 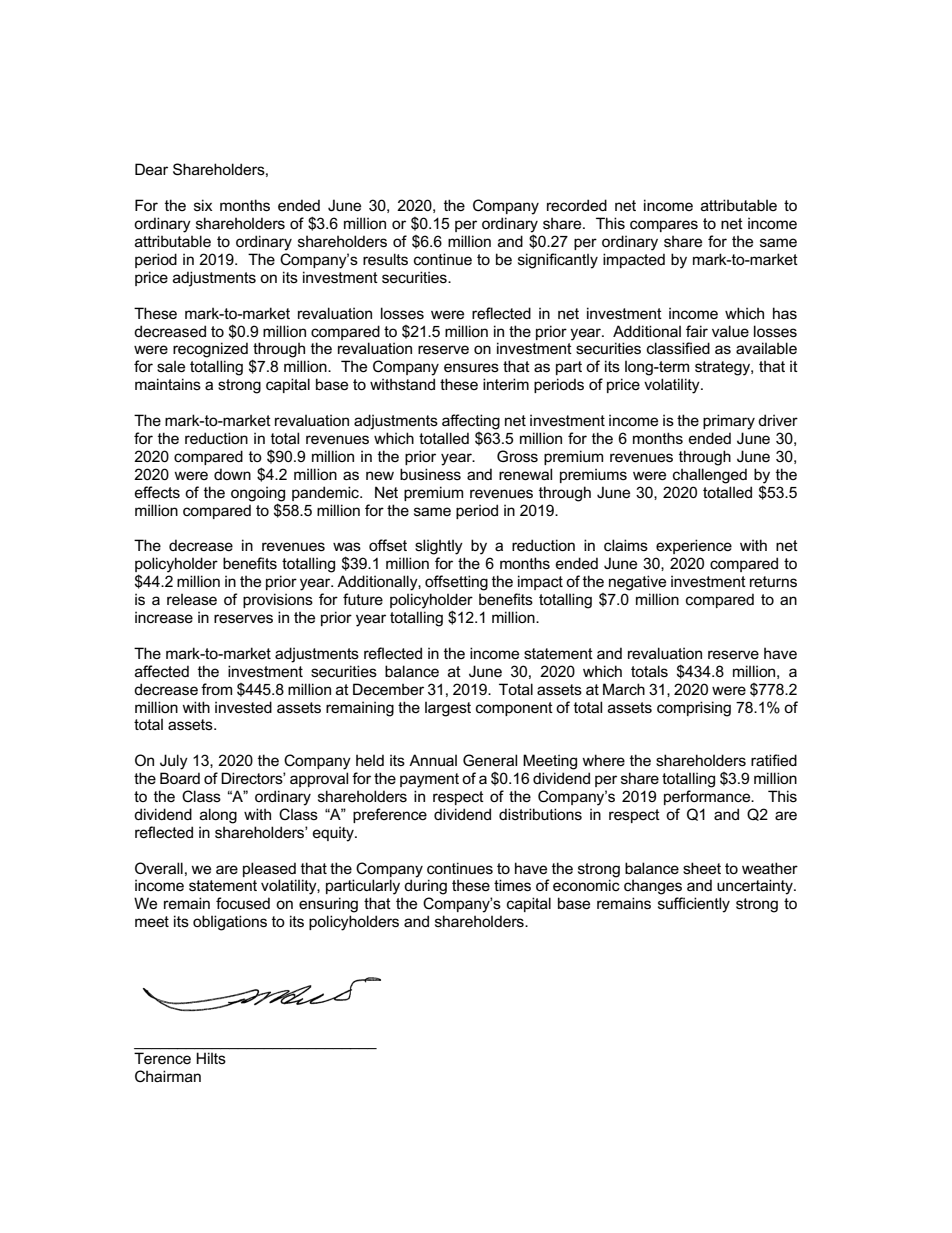 What do you see at coordinates (708, 797) in the screenshot?
I see `performance` at bounding box center [708, 797].
